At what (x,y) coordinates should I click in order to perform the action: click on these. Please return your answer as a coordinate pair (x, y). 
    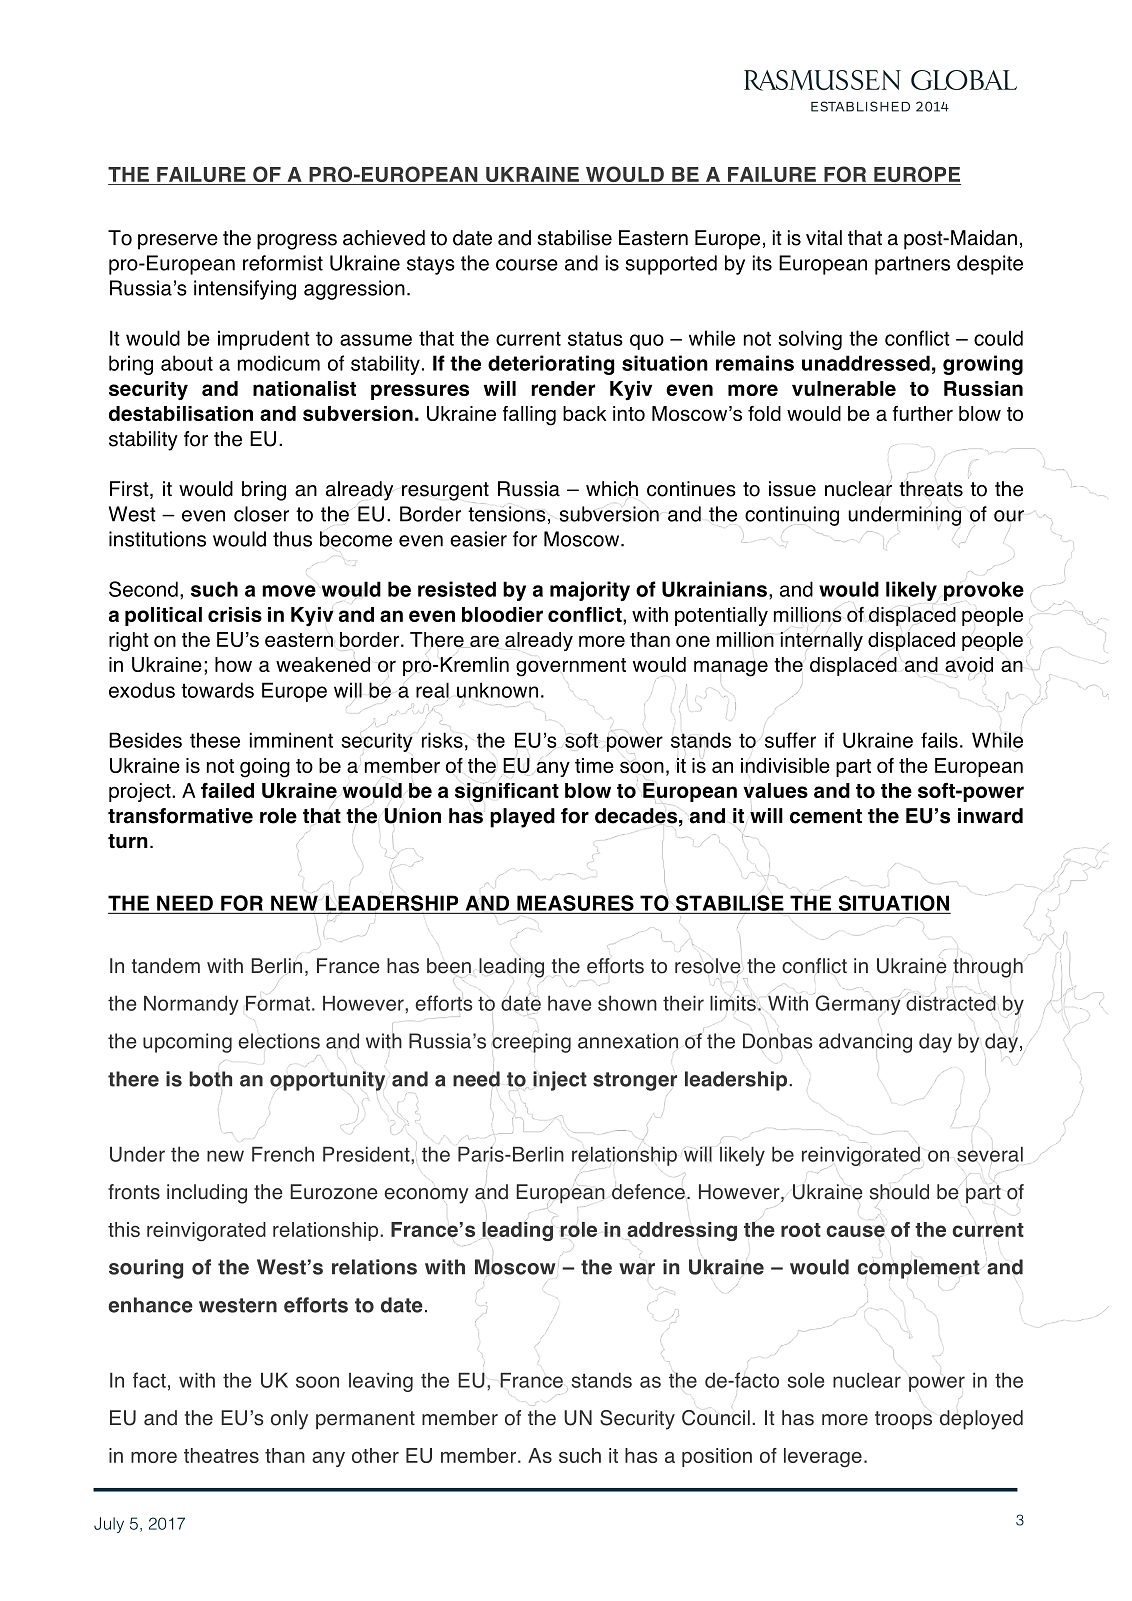
    Looking at the image, I should click on (215, 740).
